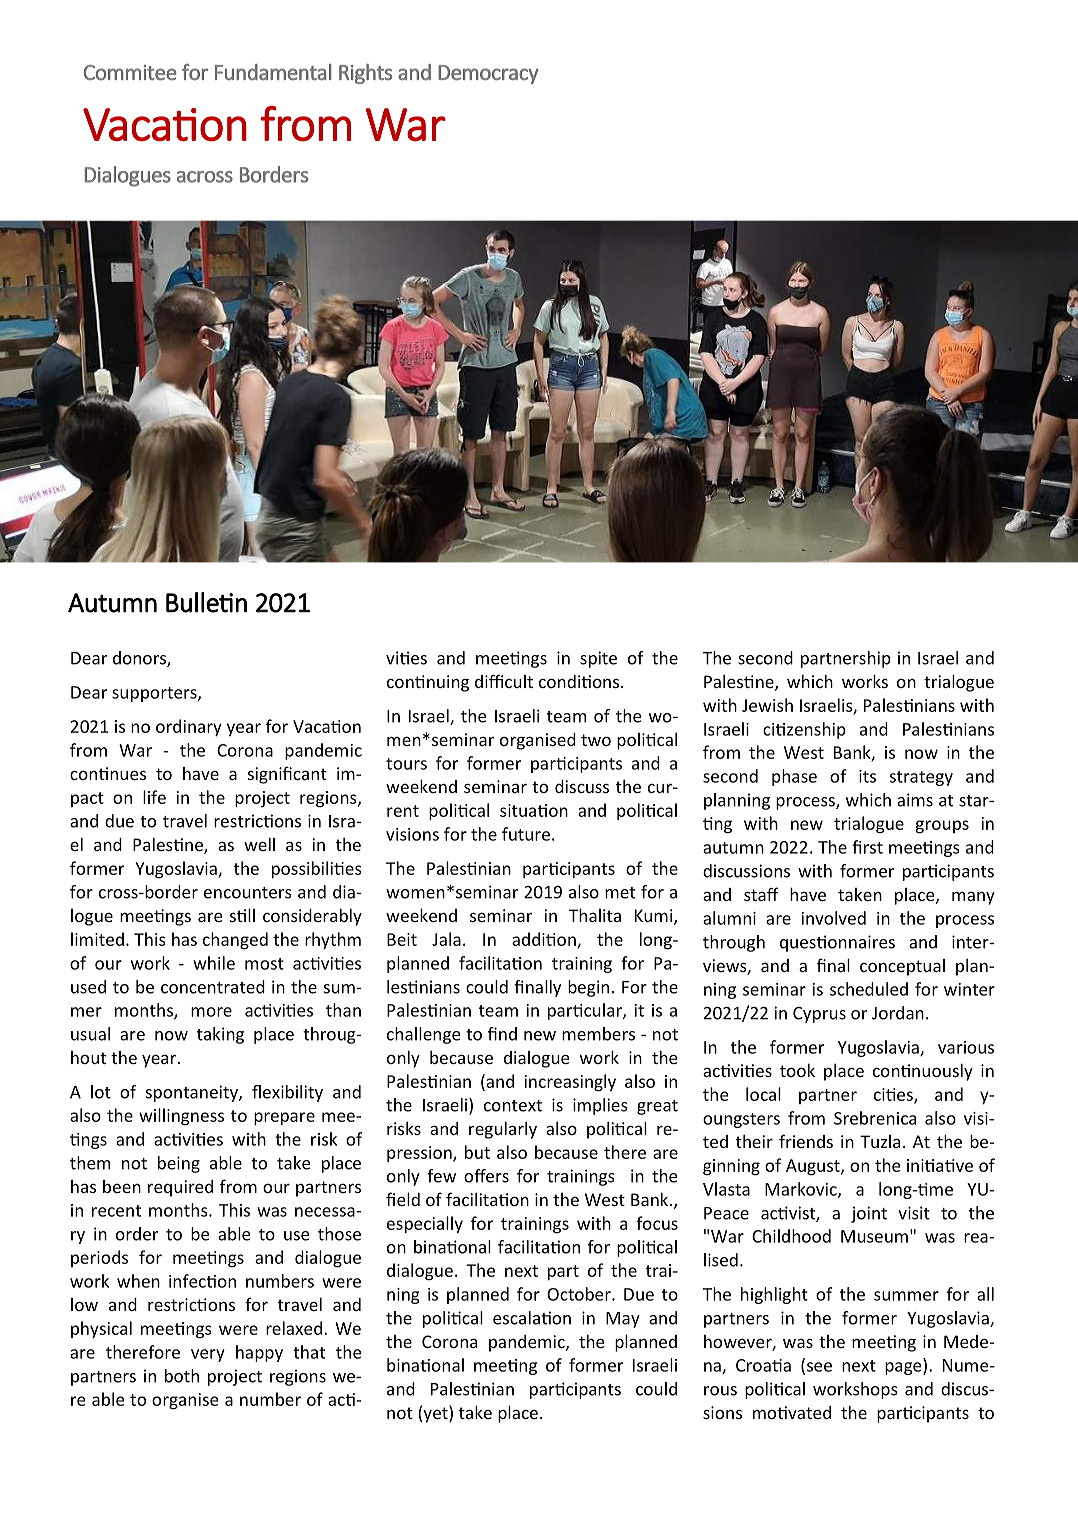  Describe the element at coordinates (365, 74) in the page. I see `Rights` at that location.
